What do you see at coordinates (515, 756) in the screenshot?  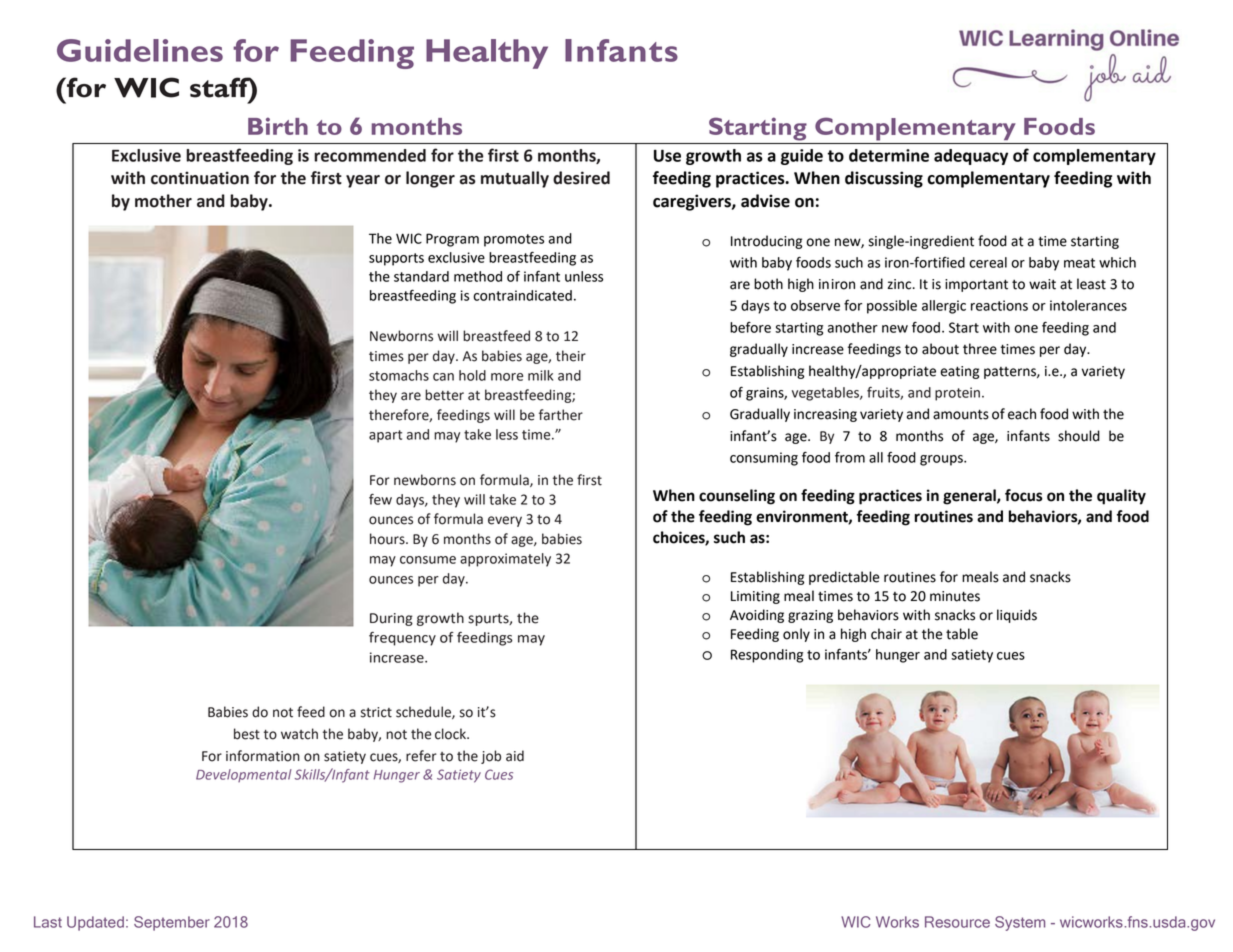 I see `aid` at bounding box center [515, 756].
